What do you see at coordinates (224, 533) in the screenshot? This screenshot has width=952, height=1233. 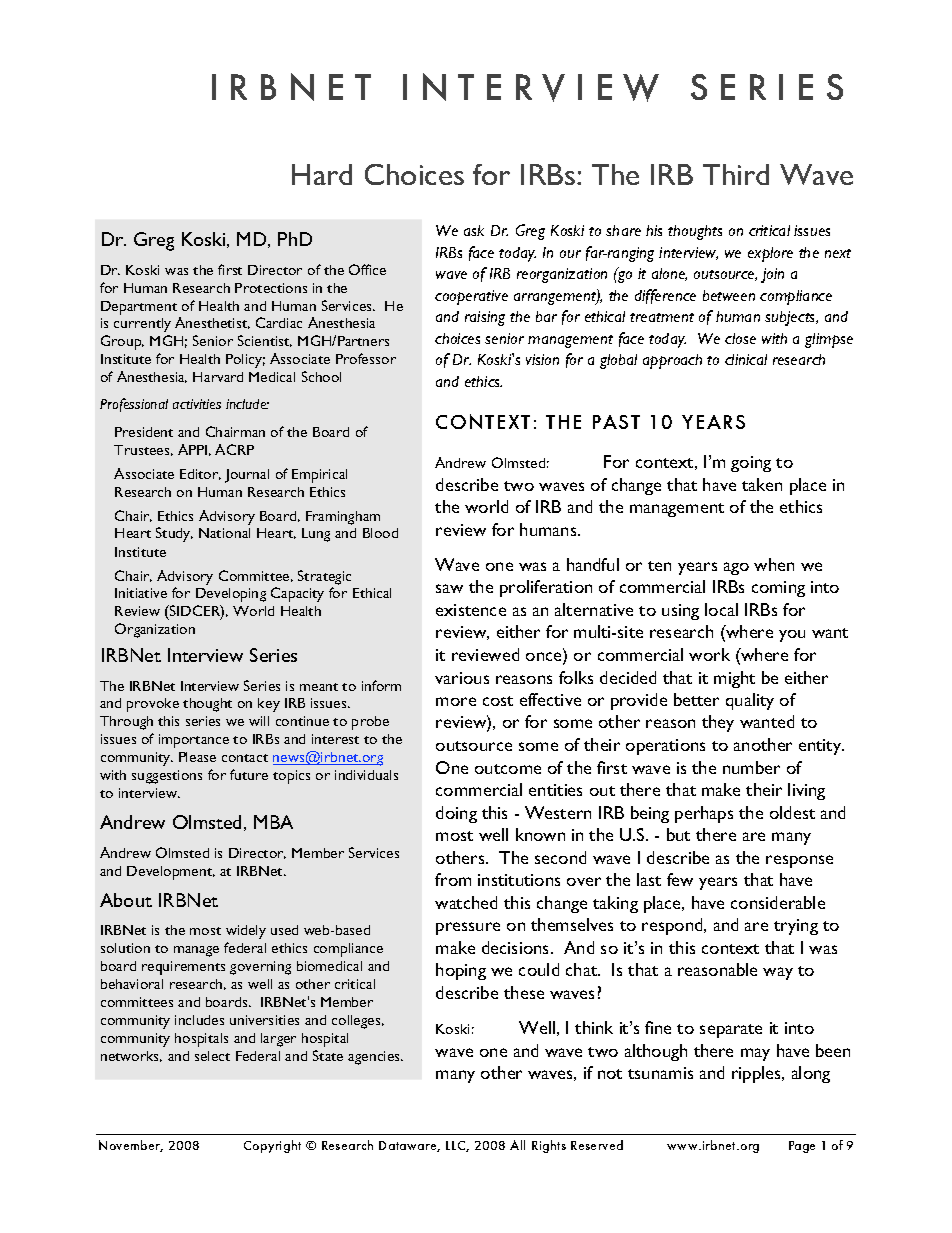 I see `National` at bounding box center [224, 533].
